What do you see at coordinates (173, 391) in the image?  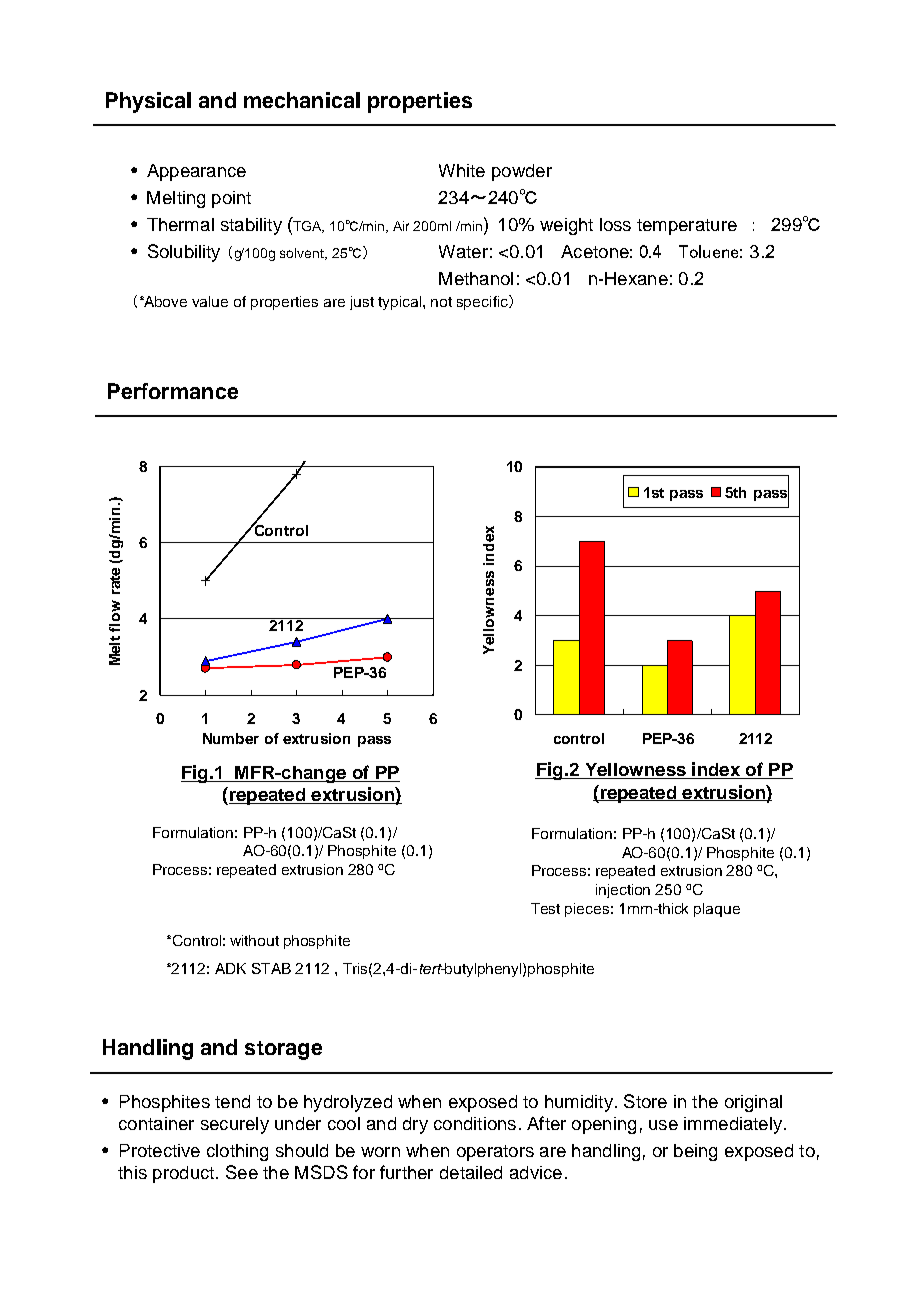 I see `Performance` at bounding box center [173, 391].
